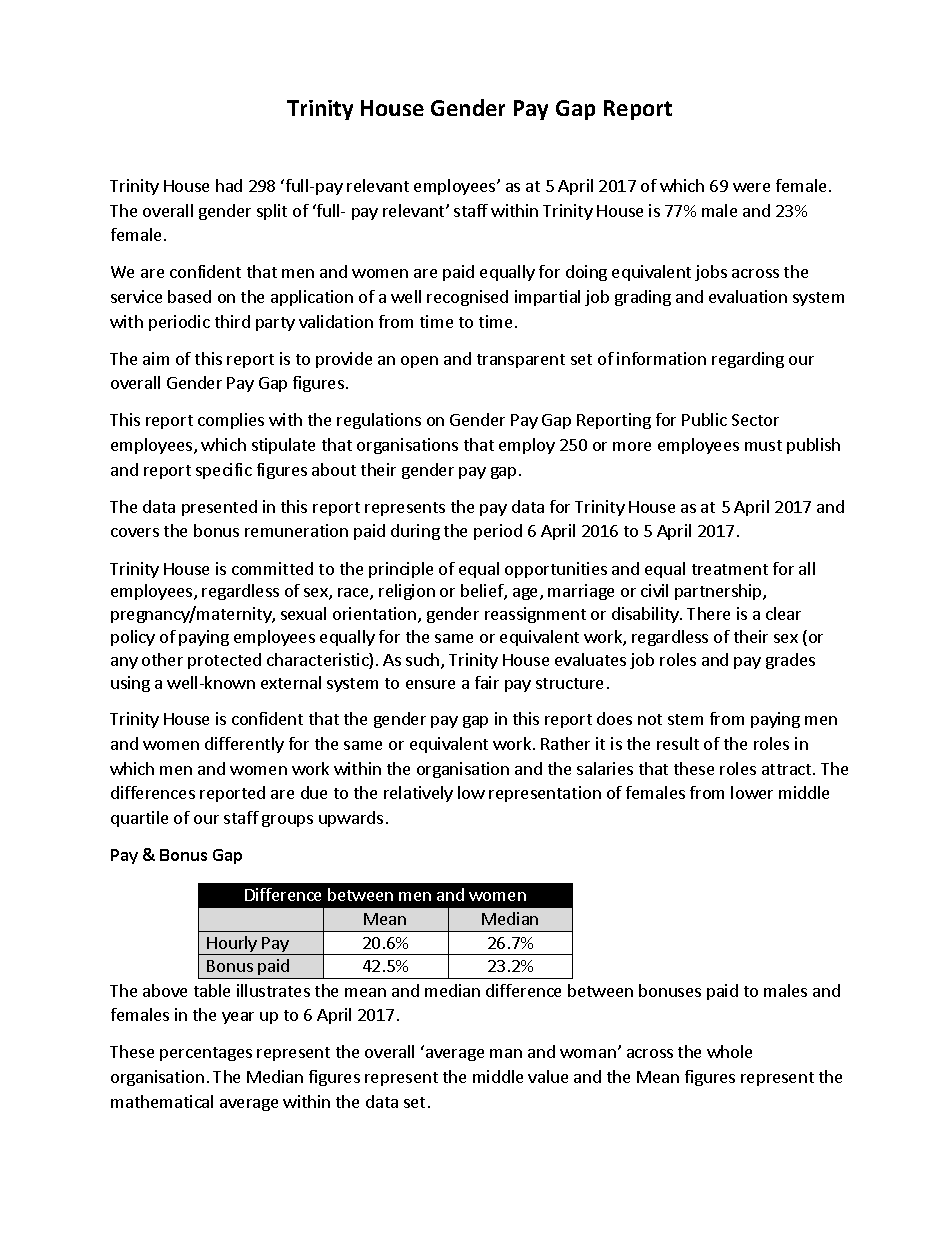 The image size is (952, 1233). Describe the element at coordinates (244, 745) in the document. I see `differently` at that location.
